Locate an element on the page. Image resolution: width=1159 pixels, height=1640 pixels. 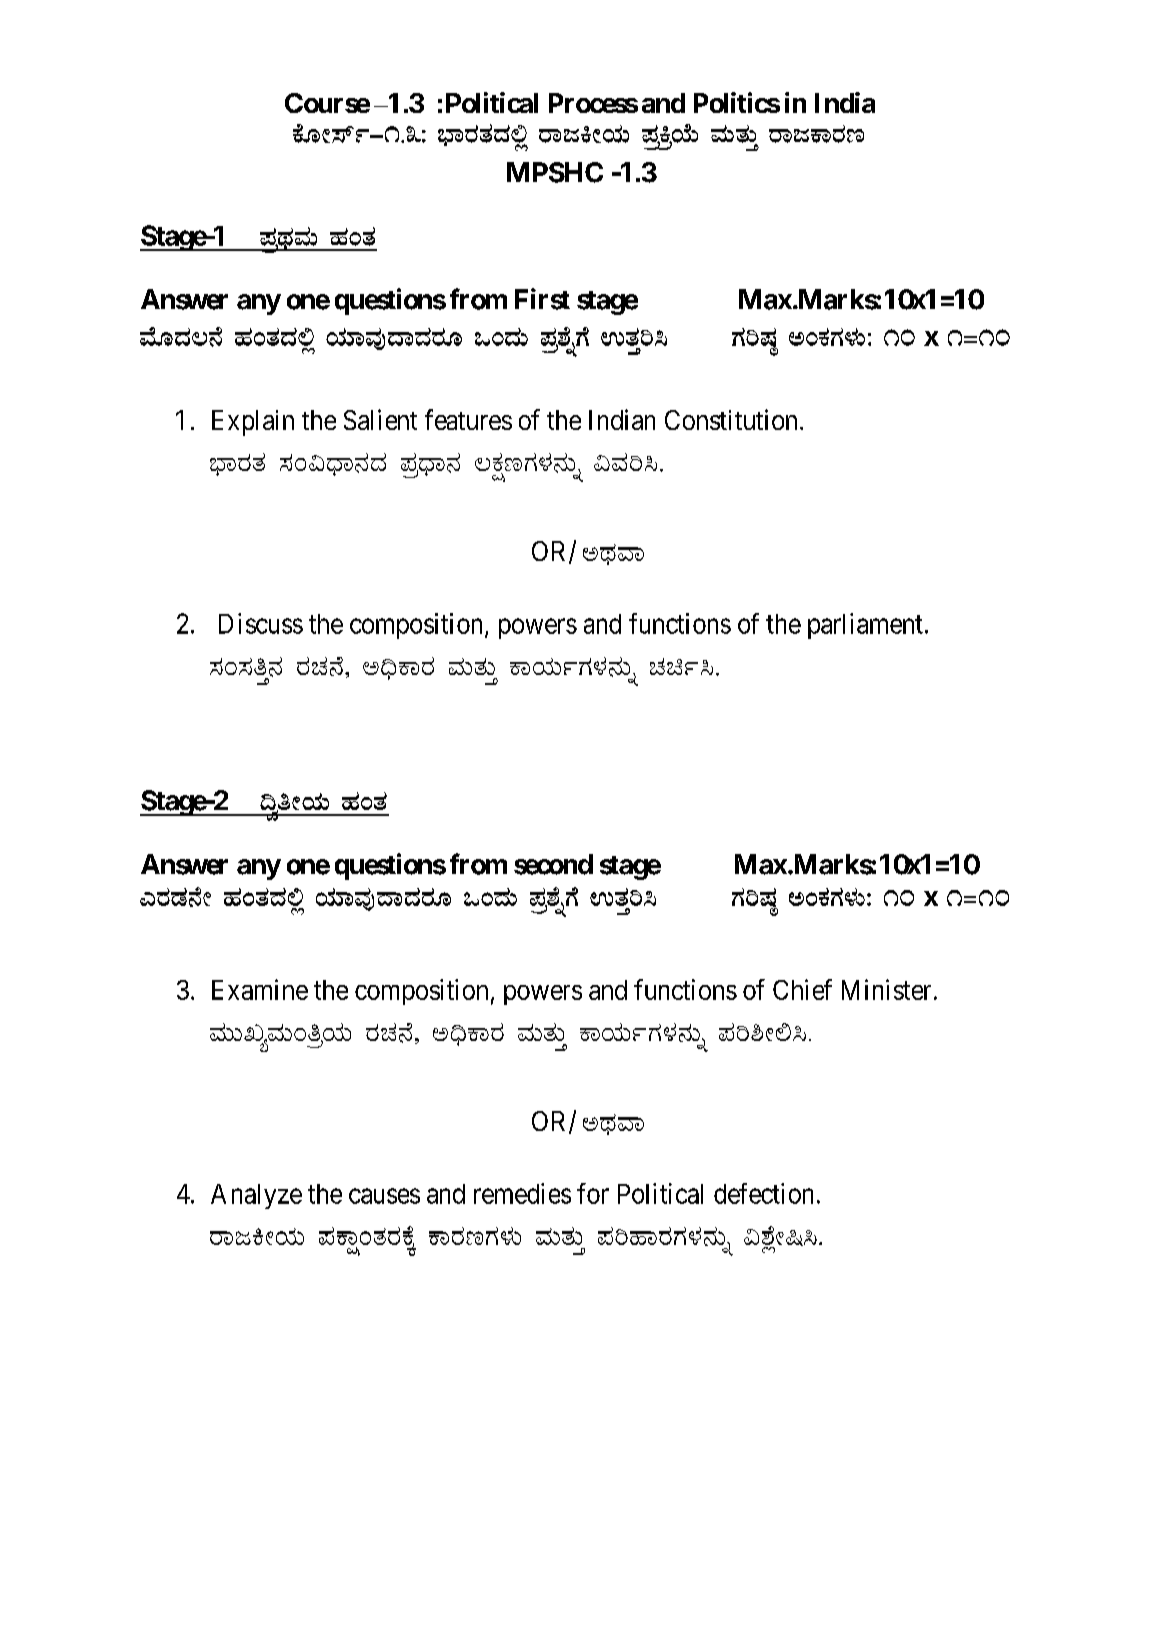
for is located at coordinates (593, 1193).
